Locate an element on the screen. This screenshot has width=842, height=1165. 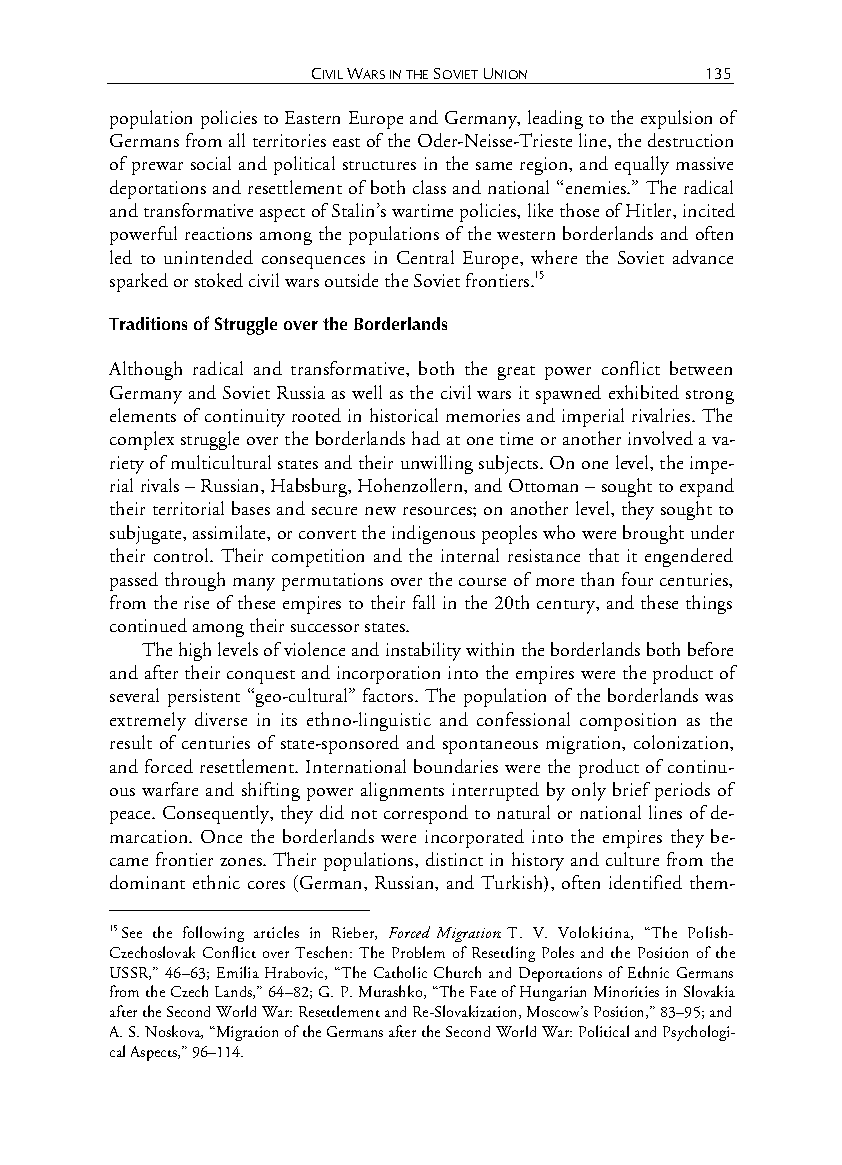
Minorities is located at coordinates (626, 991).
